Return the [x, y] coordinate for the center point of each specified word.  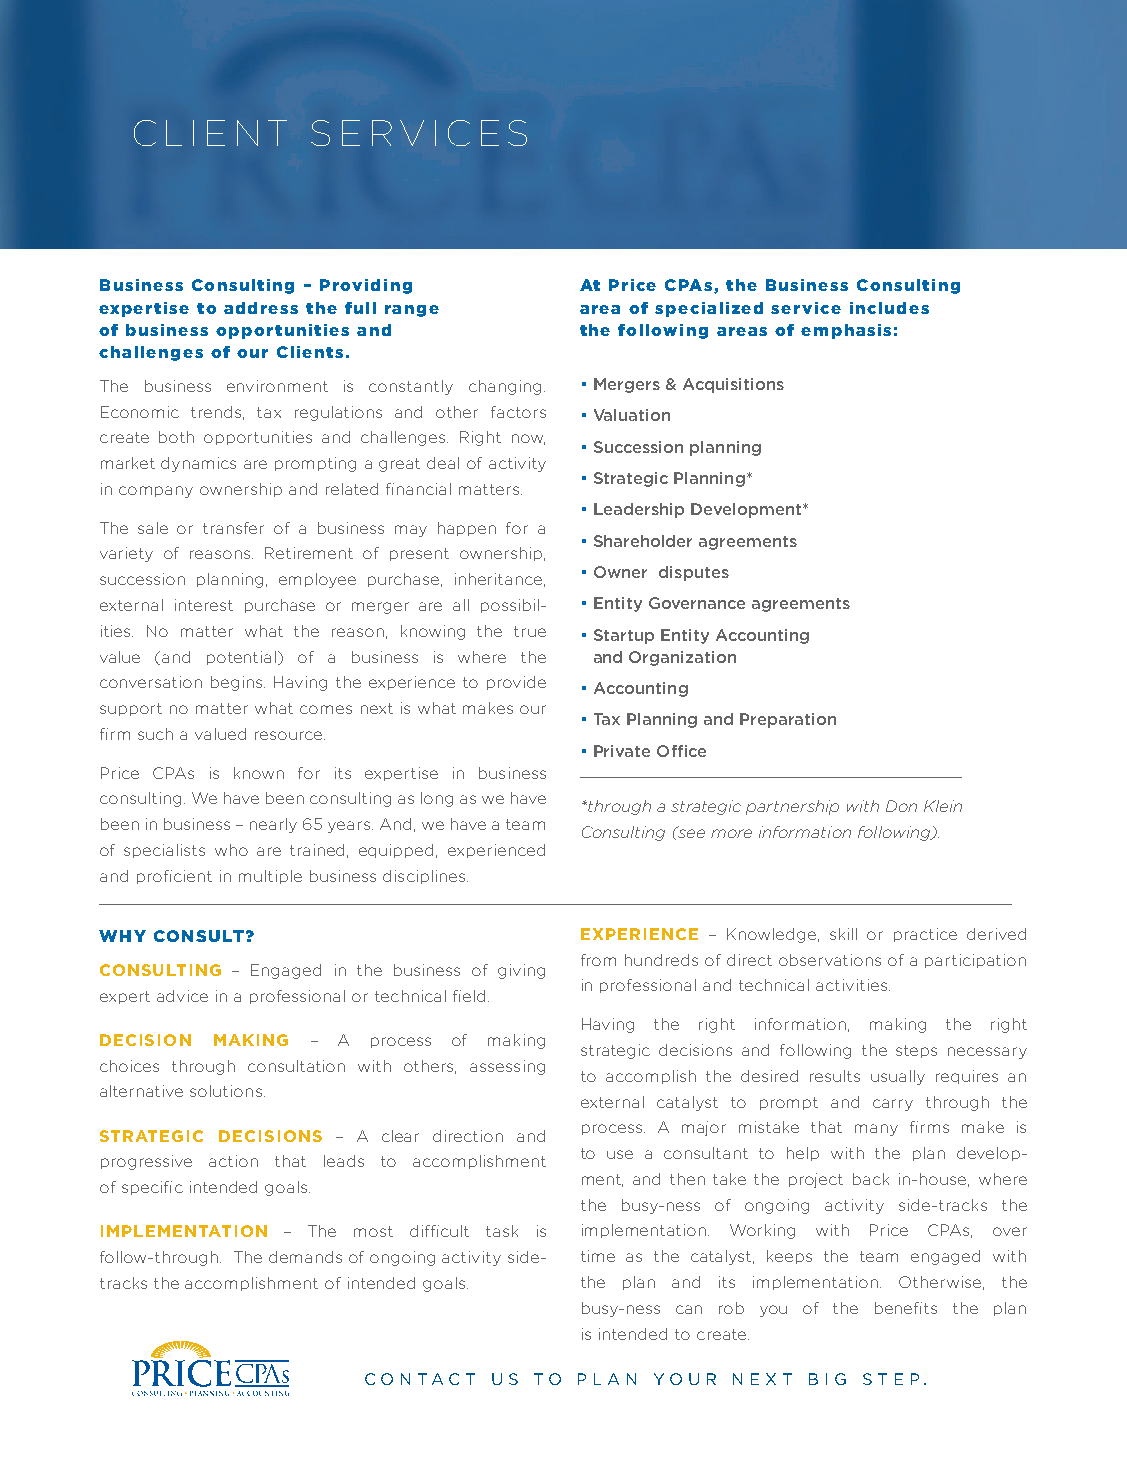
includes [889, 308]
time [598, 1256]
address [261, 308]
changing [505, 387]
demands [305, 1257]
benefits [906, 1308]
